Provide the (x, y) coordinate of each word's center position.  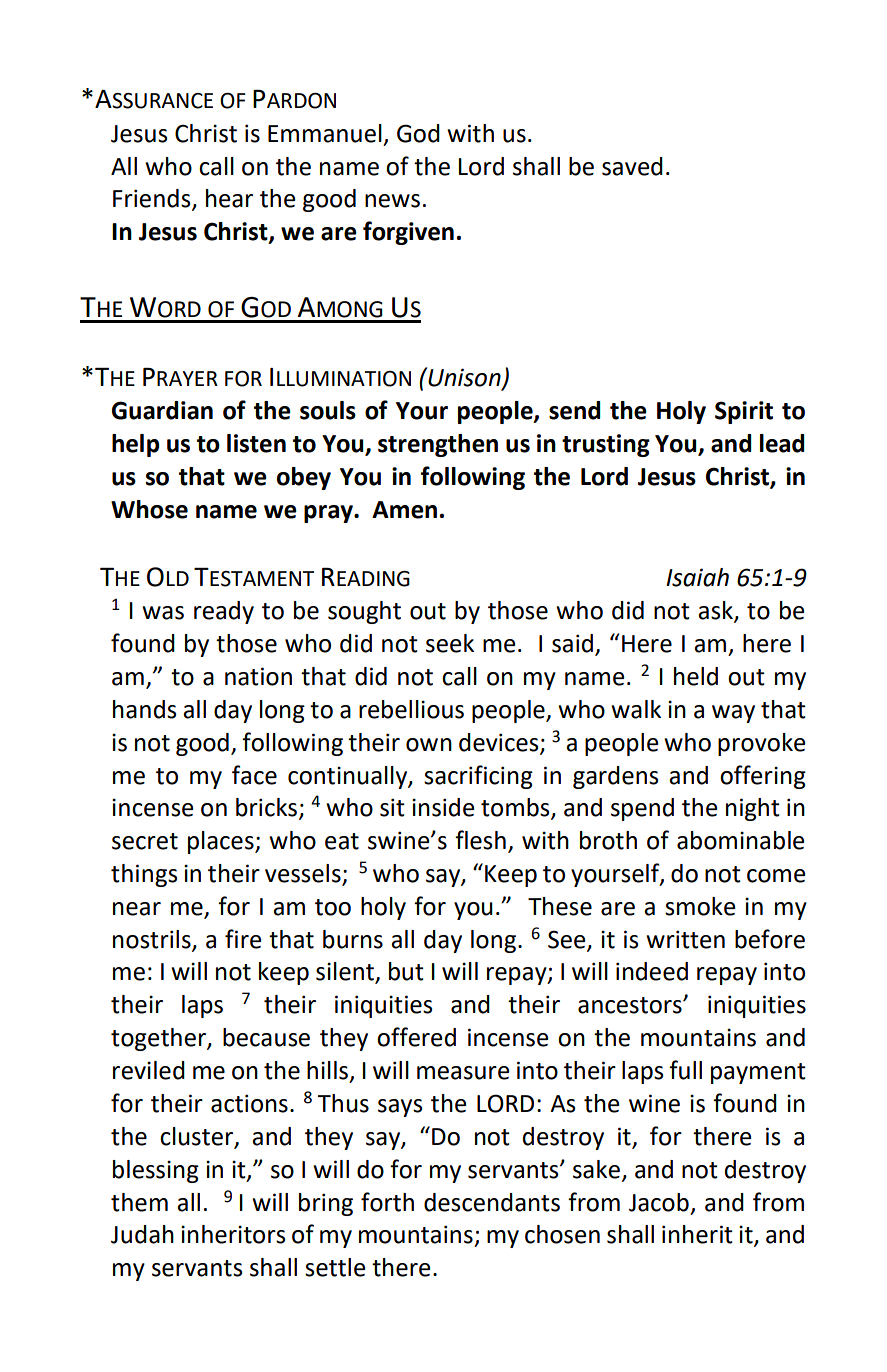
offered (416, 1037)
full (685, 1070)
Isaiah (697, 577)
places (222, 842)
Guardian (162, 410)
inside (443, 807)
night (753, 809)
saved (632, 166)
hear (229, 198)
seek (450, 643)
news (392, 201)
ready (224, 612)
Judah (142, 1234)
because (266, 1037)
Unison (464, 378)
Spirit (744, 412)
